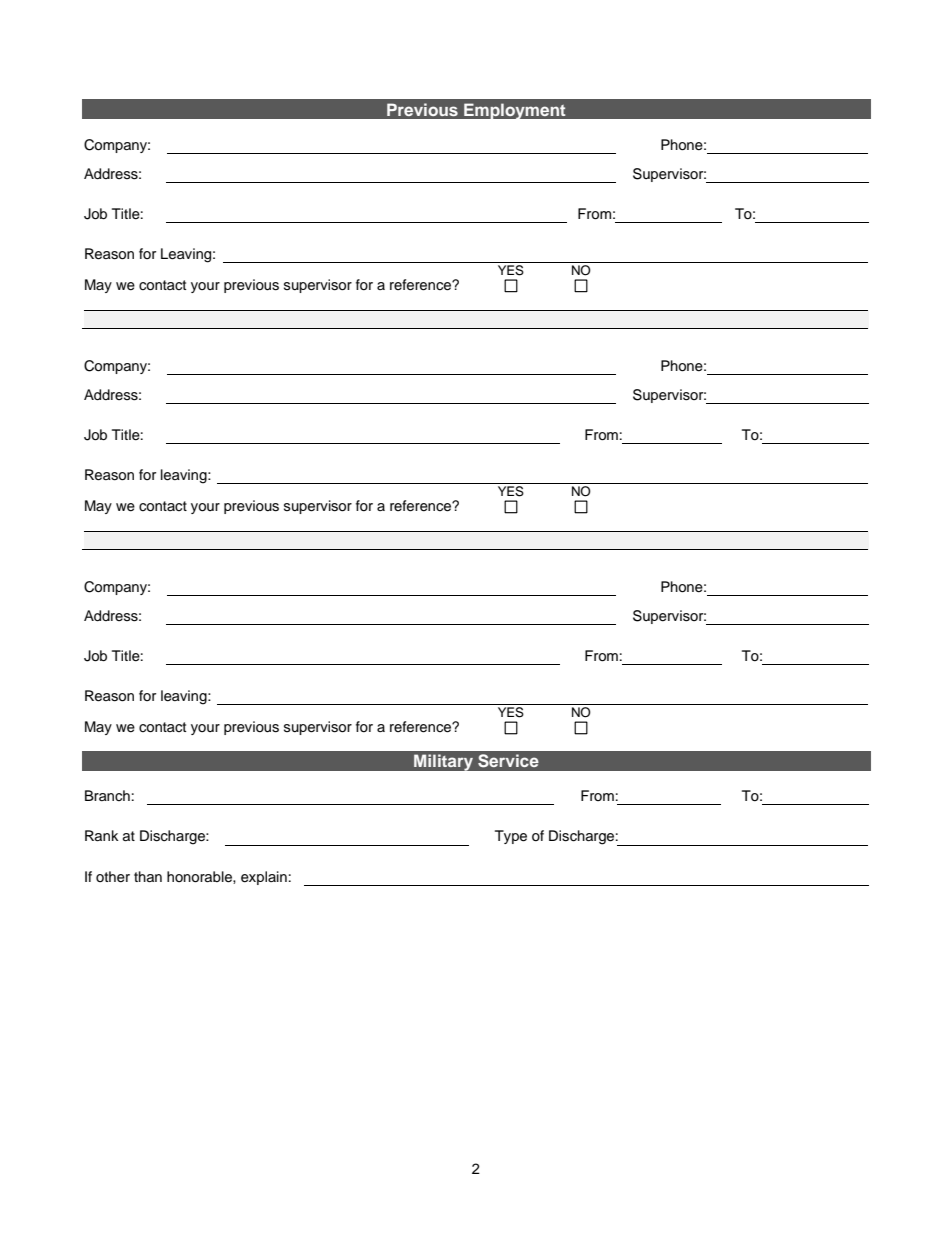 This screenshot has width=952, height=1233. I want to click on Branch, so click(107, 795).
